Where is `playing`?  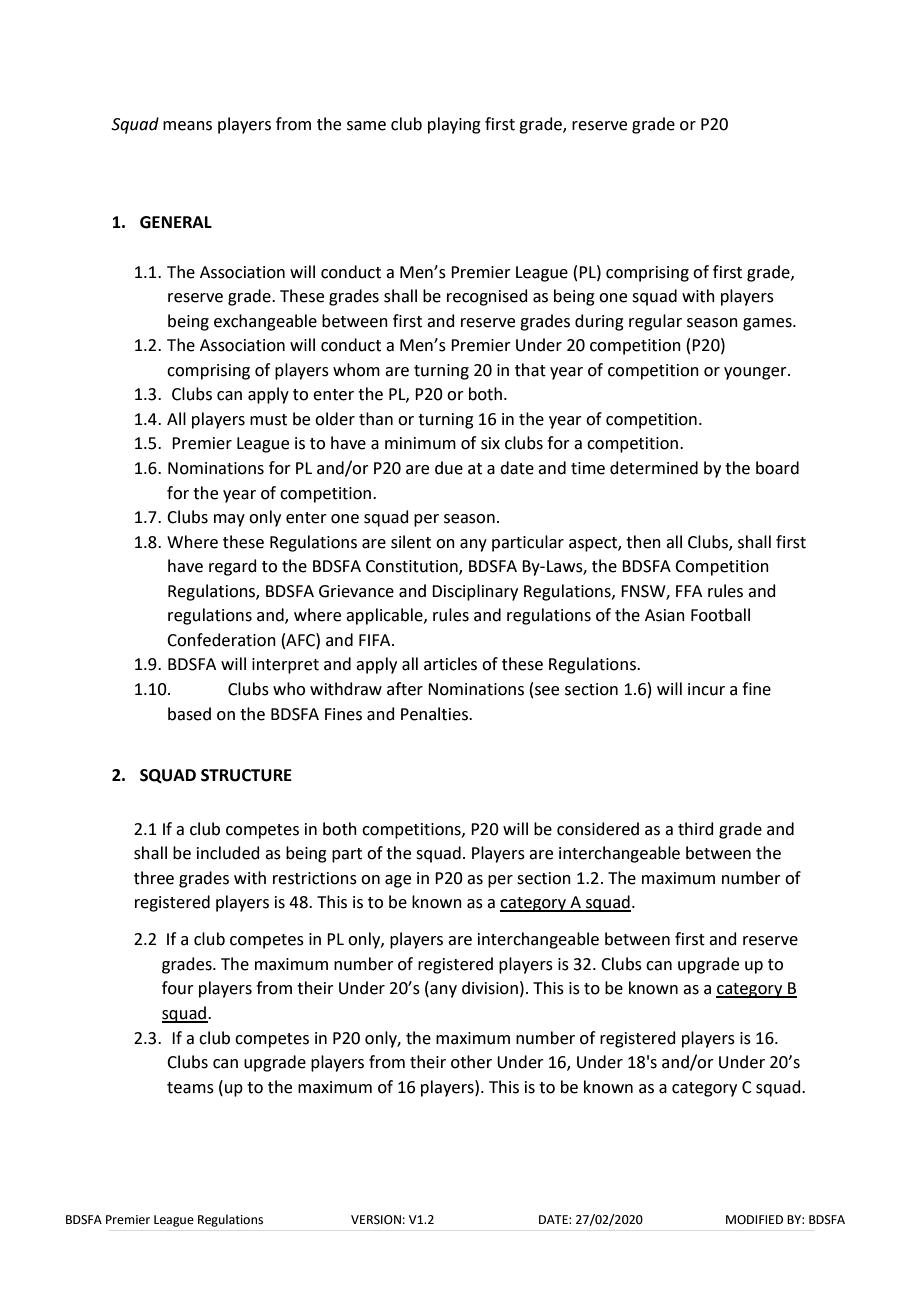
playing is located at coordinates (454, 125).
